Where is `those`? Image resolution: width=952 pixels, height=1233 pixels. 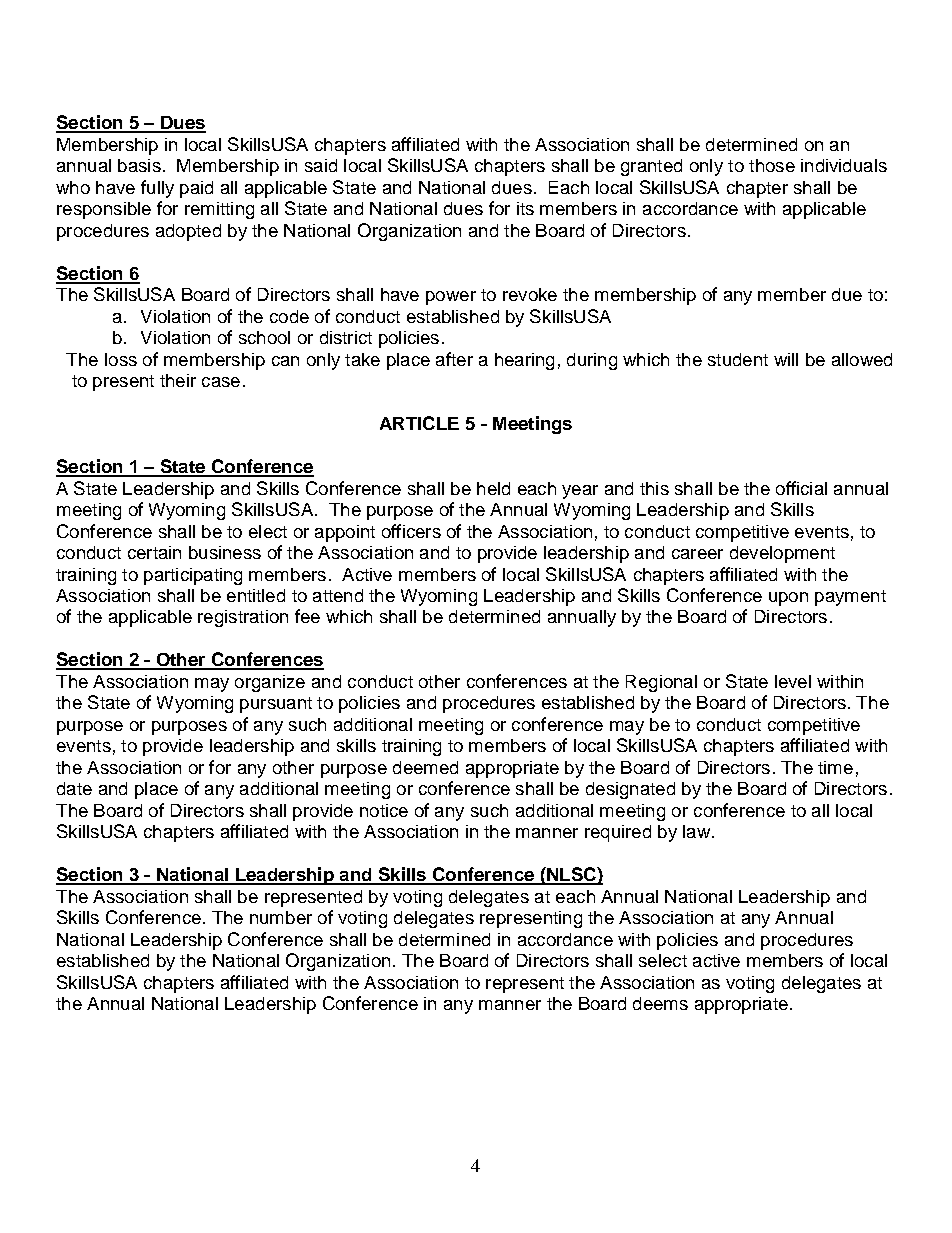
those is located at coordinates (772, 165).
